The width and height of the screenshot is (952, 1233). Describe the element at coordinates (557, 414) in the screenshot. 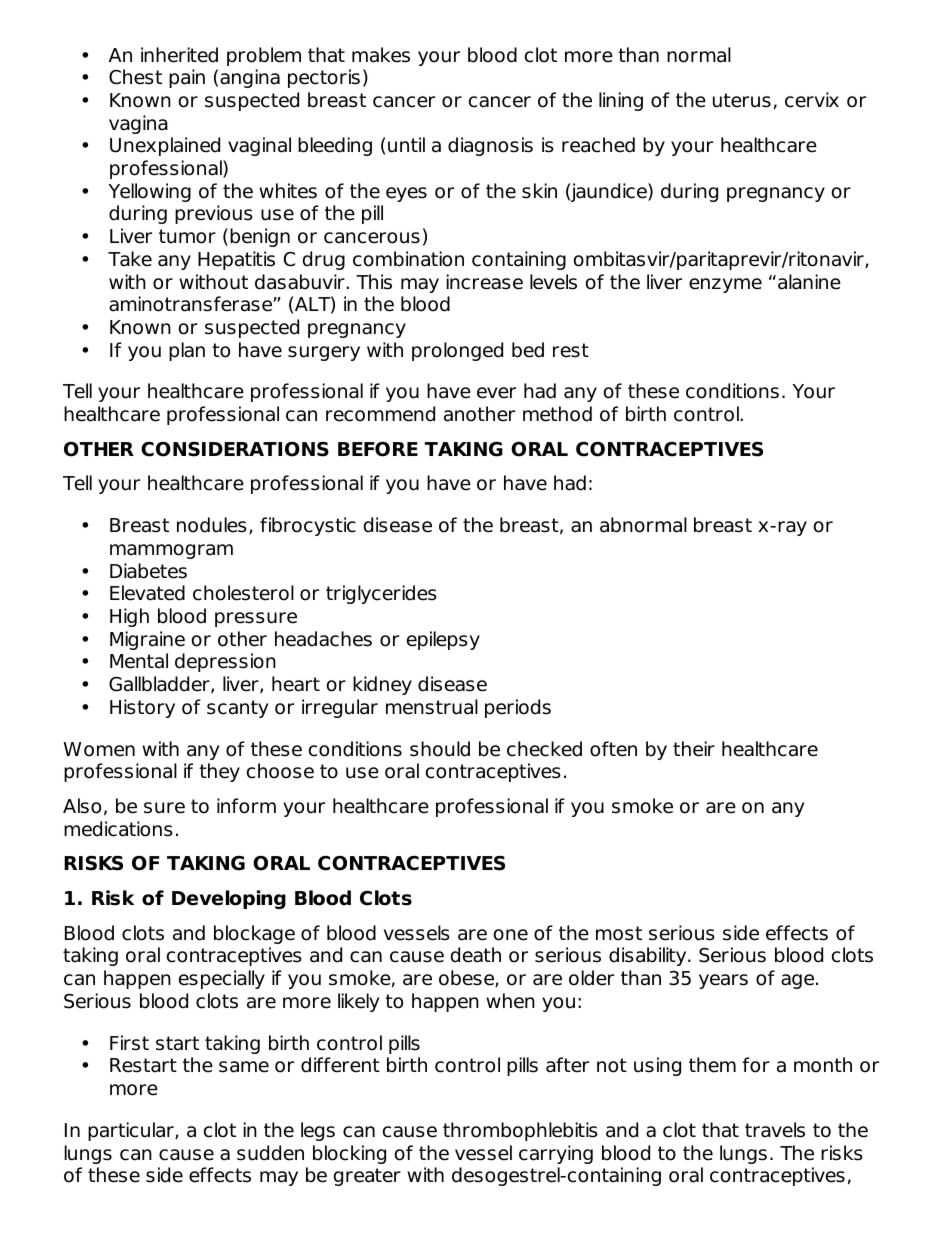

I see `method` at that location.
